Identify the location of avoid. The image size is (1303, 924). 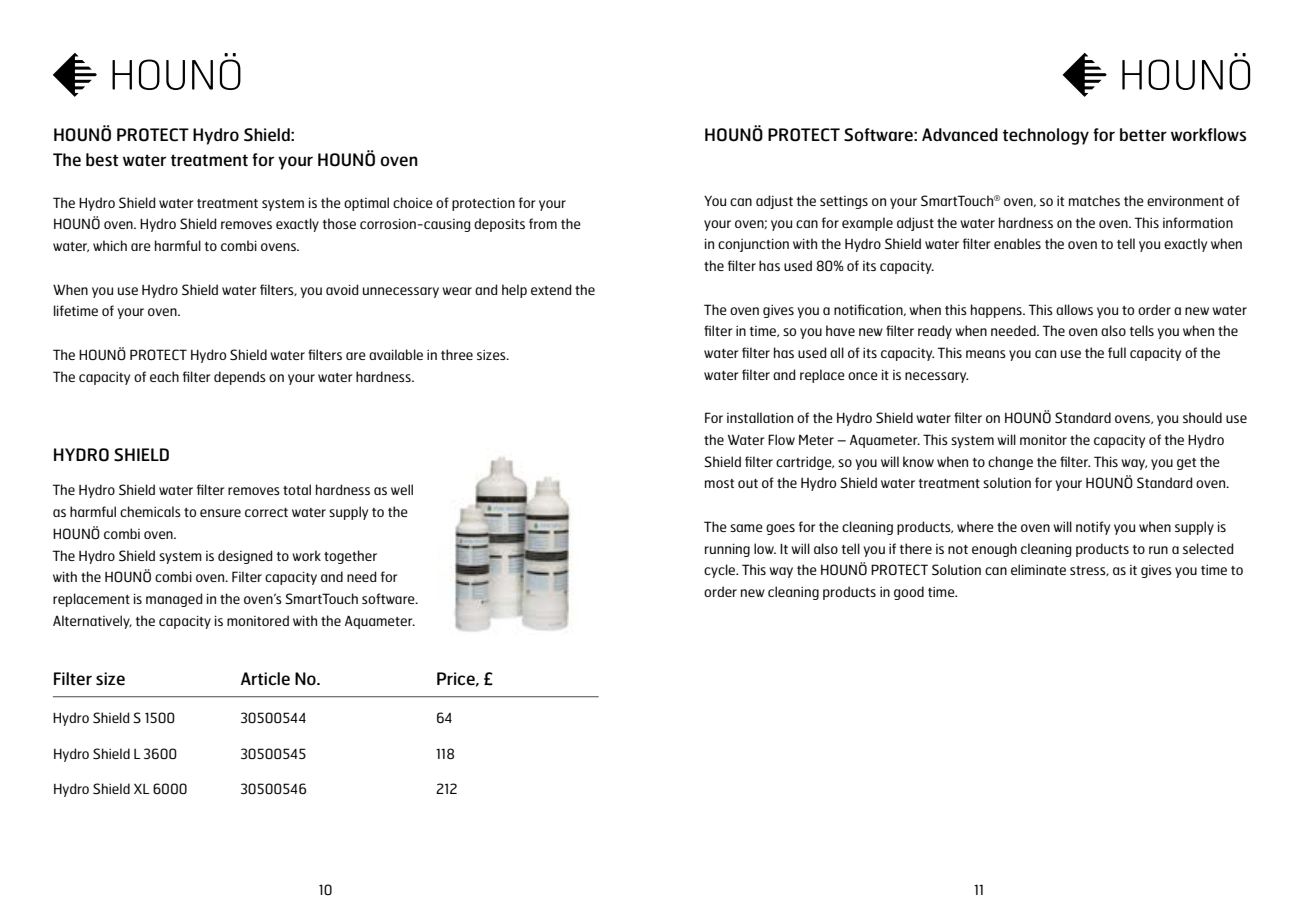
(342, 289).
